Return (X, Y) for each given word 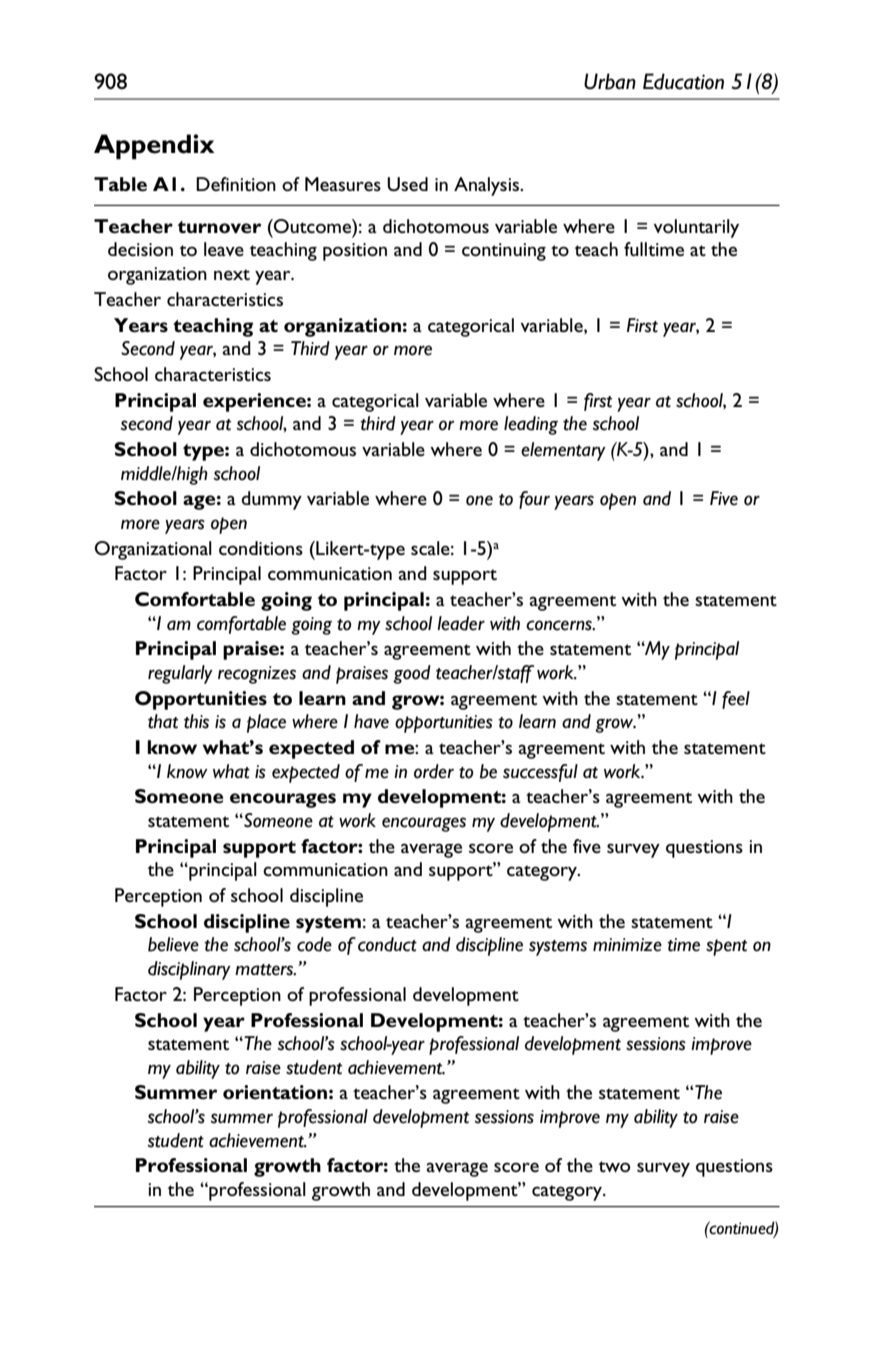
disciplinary (189, 970)
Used (407, 184)
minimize (627, 945)
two (614, 1166)
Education (683, 81)
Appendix (154, 147)
